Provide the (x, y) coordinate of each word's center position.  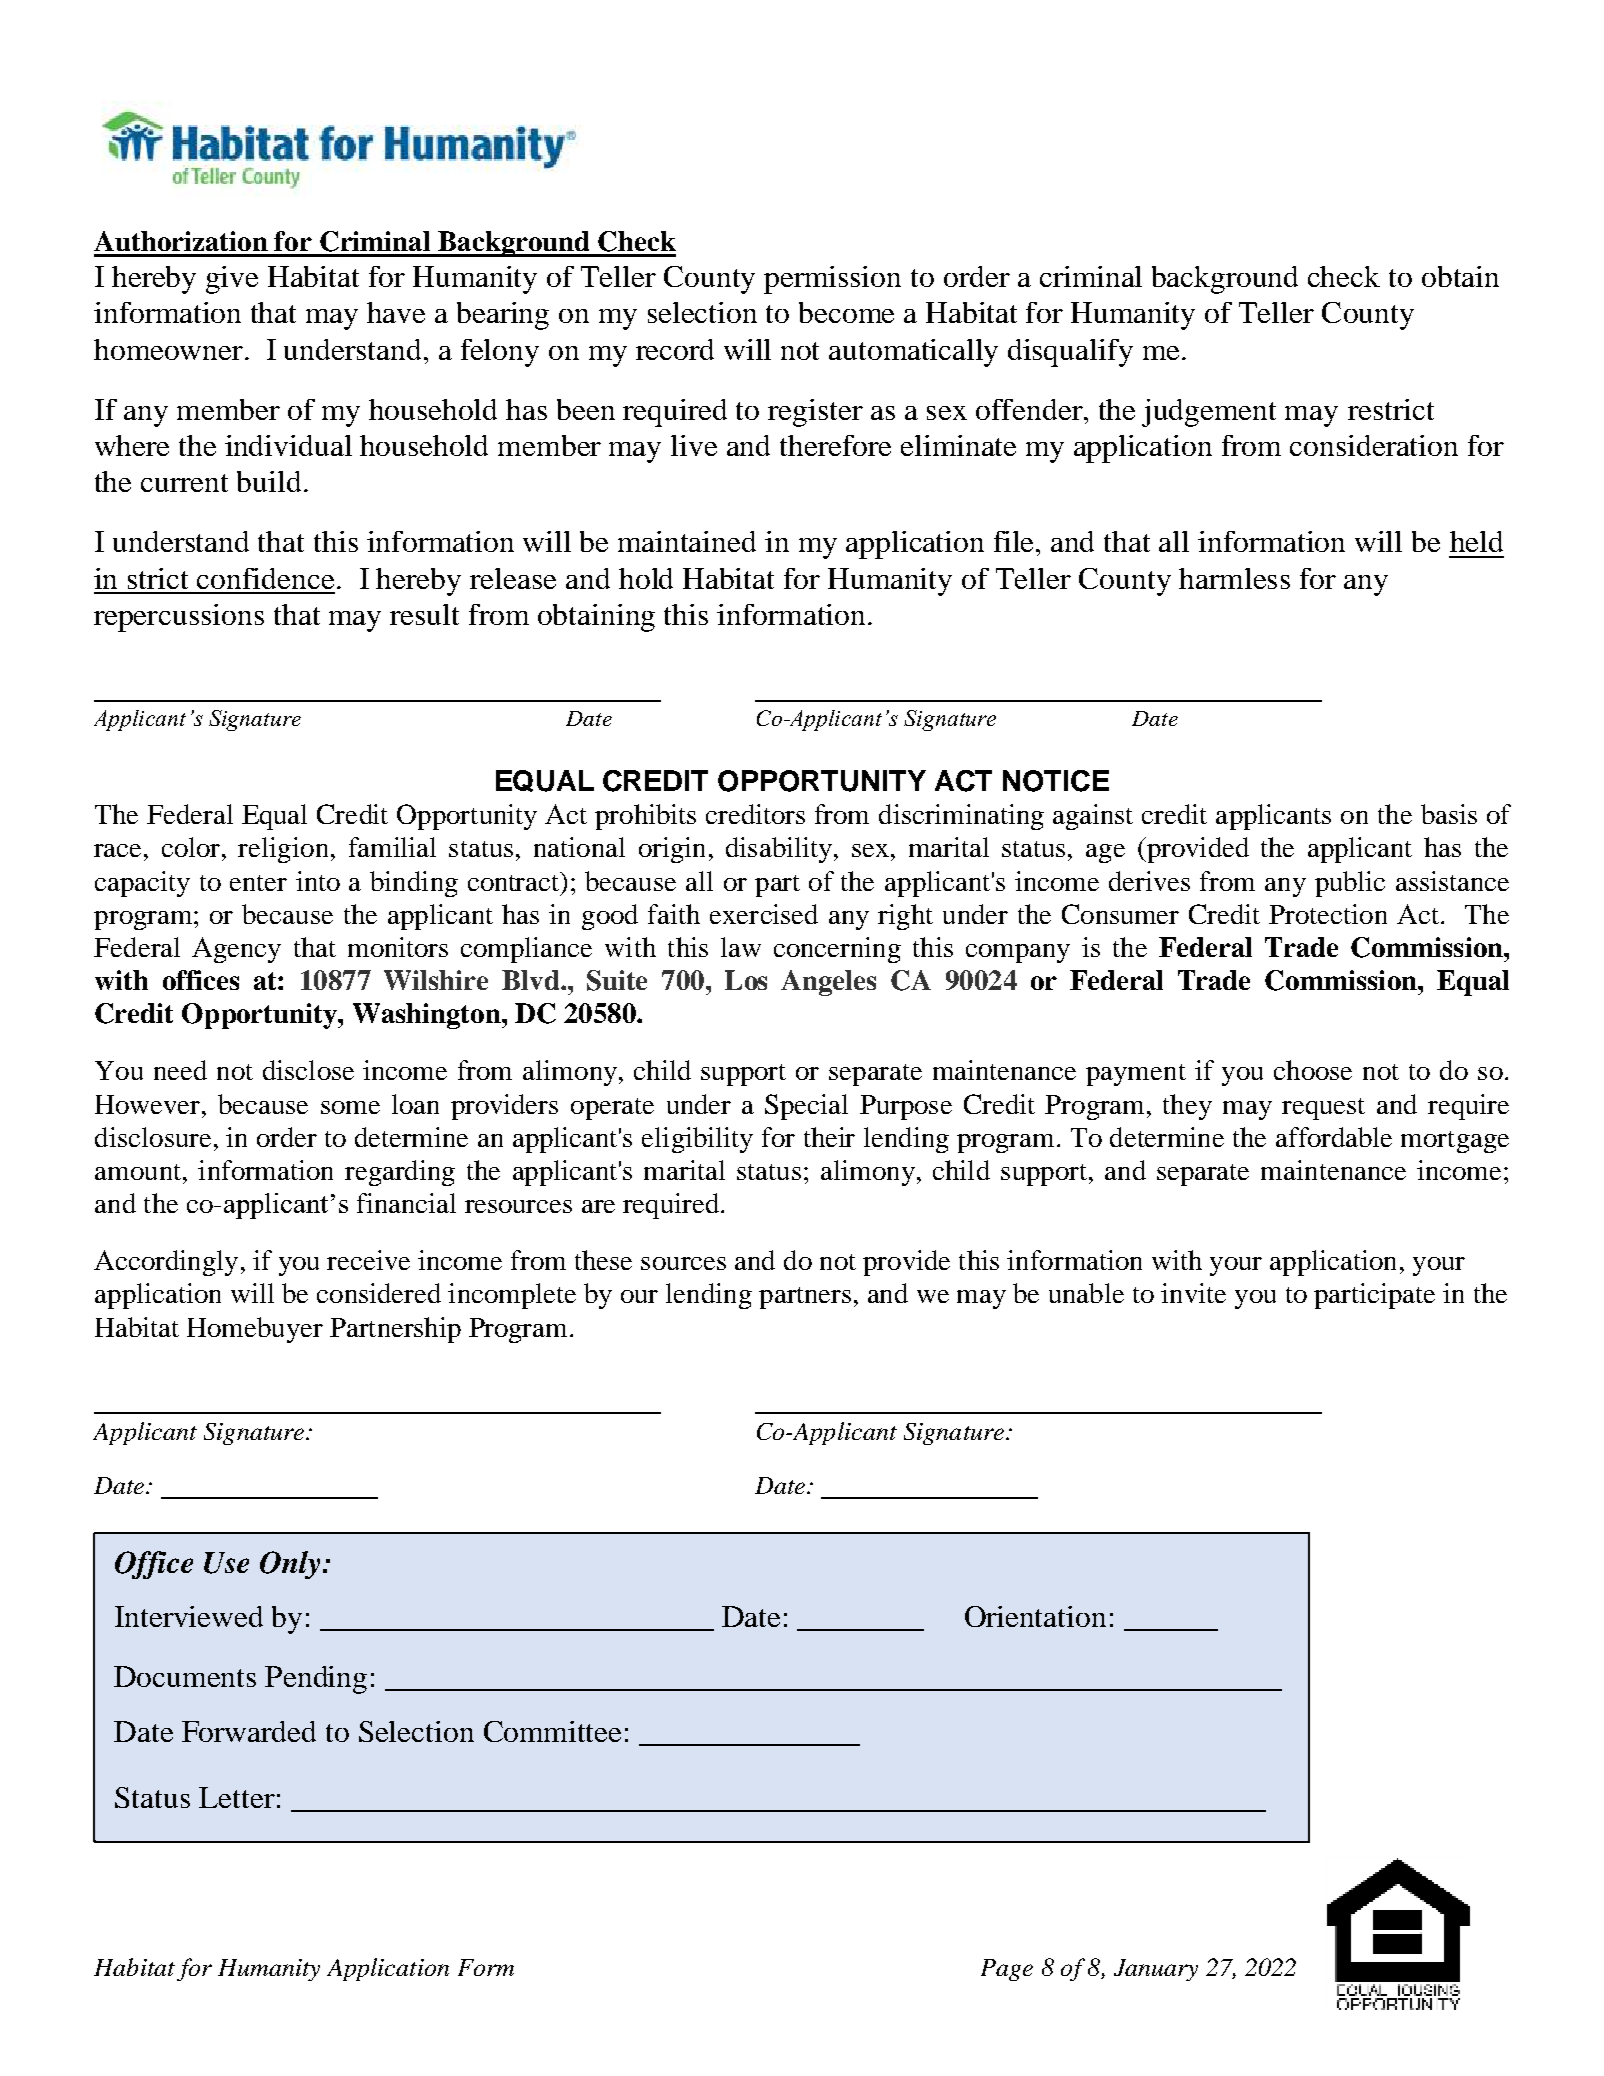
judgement (1209, 413)
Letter (237, 1797)
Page (1007, 1970)
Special (806, 1107)
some (350, 1107)
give (232, 280)
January (1156, 1970)
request (1323, 1109)
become (846, 312)
